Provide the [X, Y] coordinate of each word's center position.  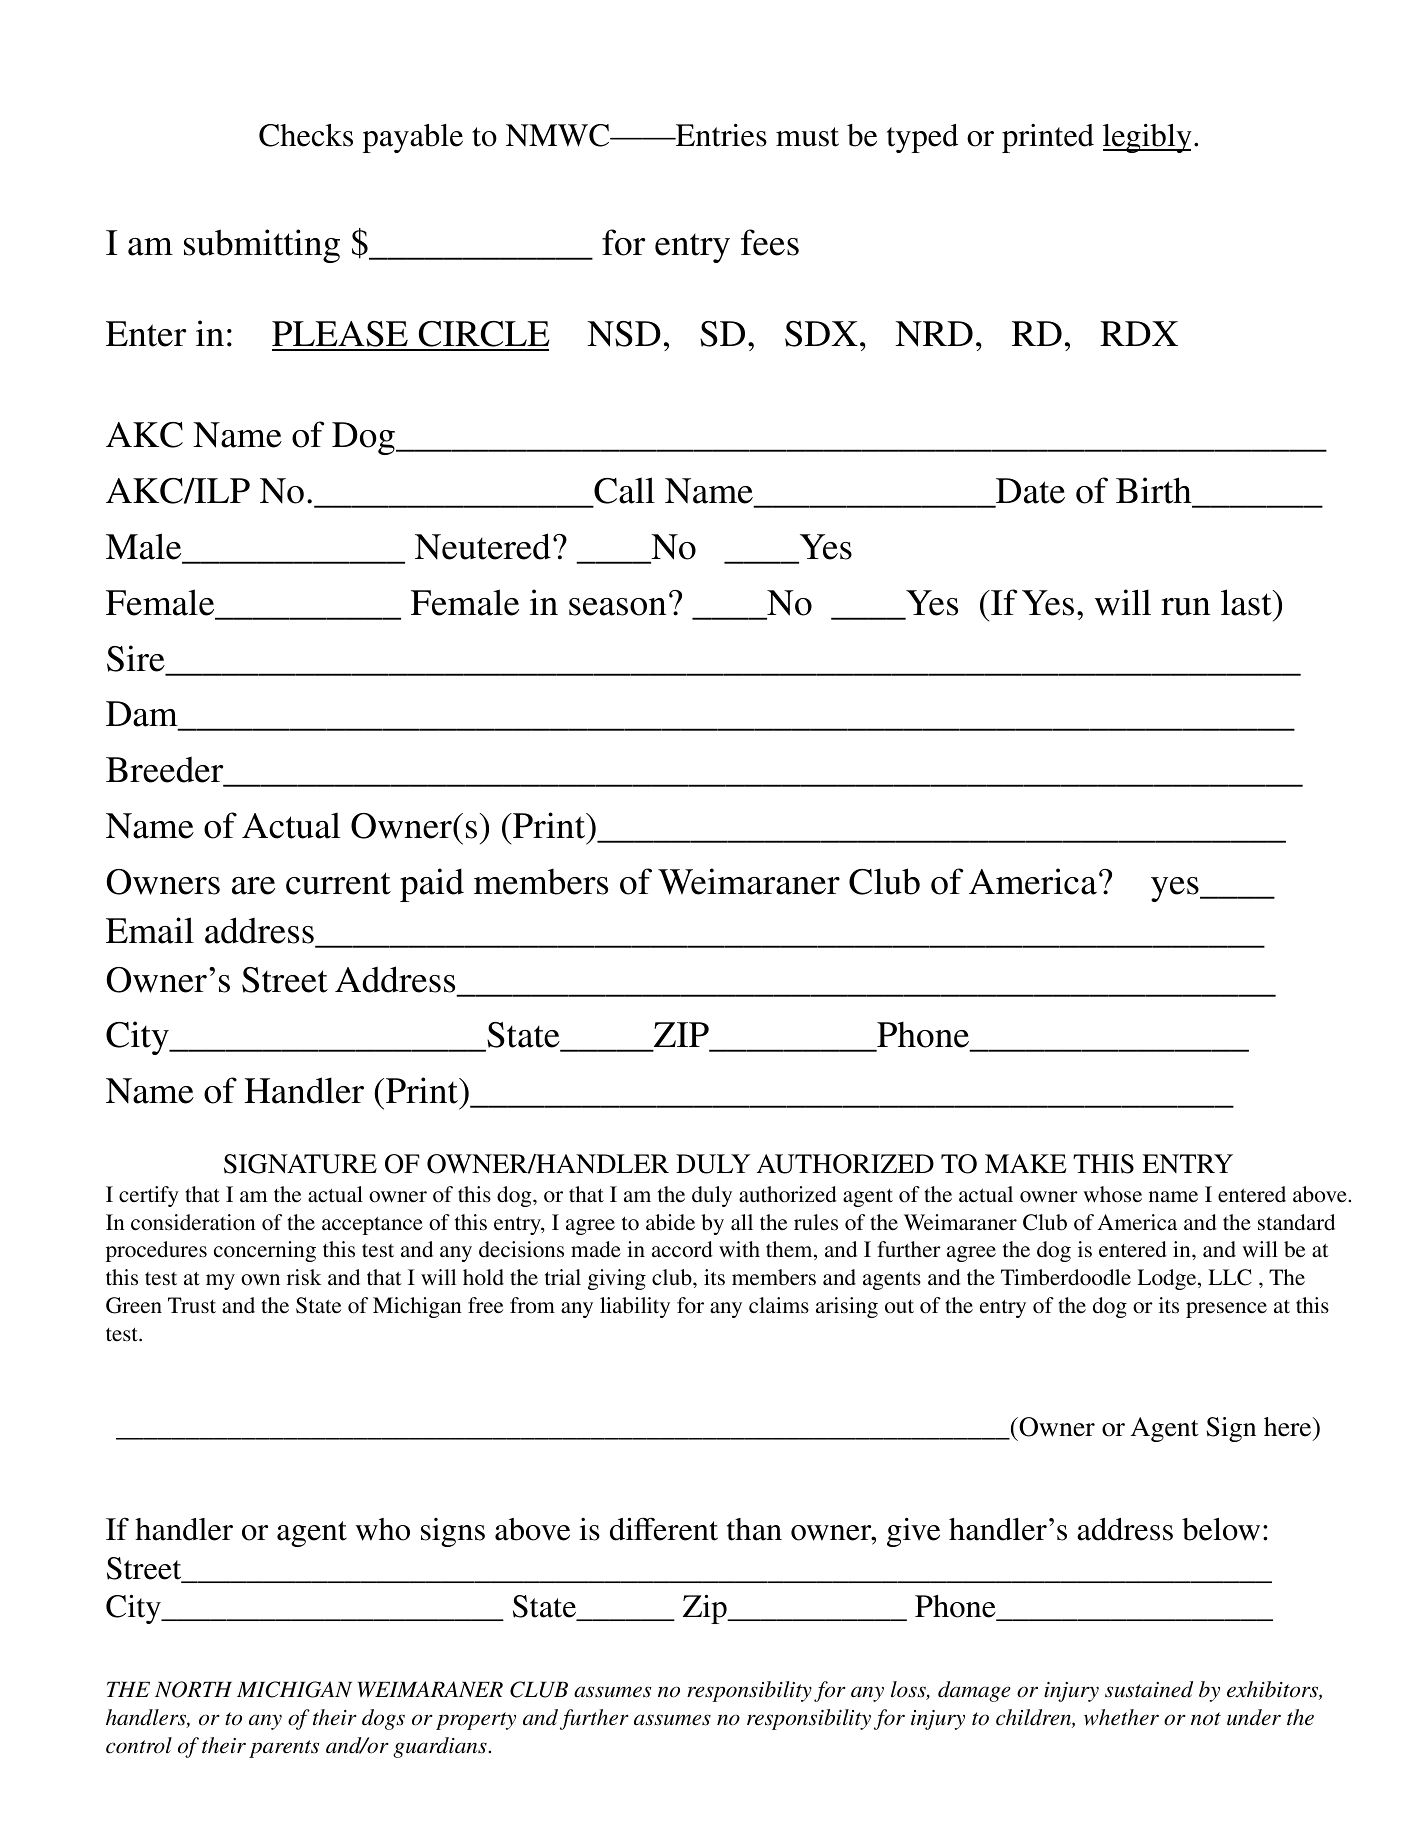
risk [304, 1277]
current [338, 883]
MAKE [1026, 1163]
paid [432, 885]
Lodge [1168, 1279]
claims [779, 1305]
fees [770, 242]
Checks [306, 135]
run [1185, 607]
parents [284, 1749]
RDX [1139, 333]
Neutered [483, 546]
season [617, 607]
